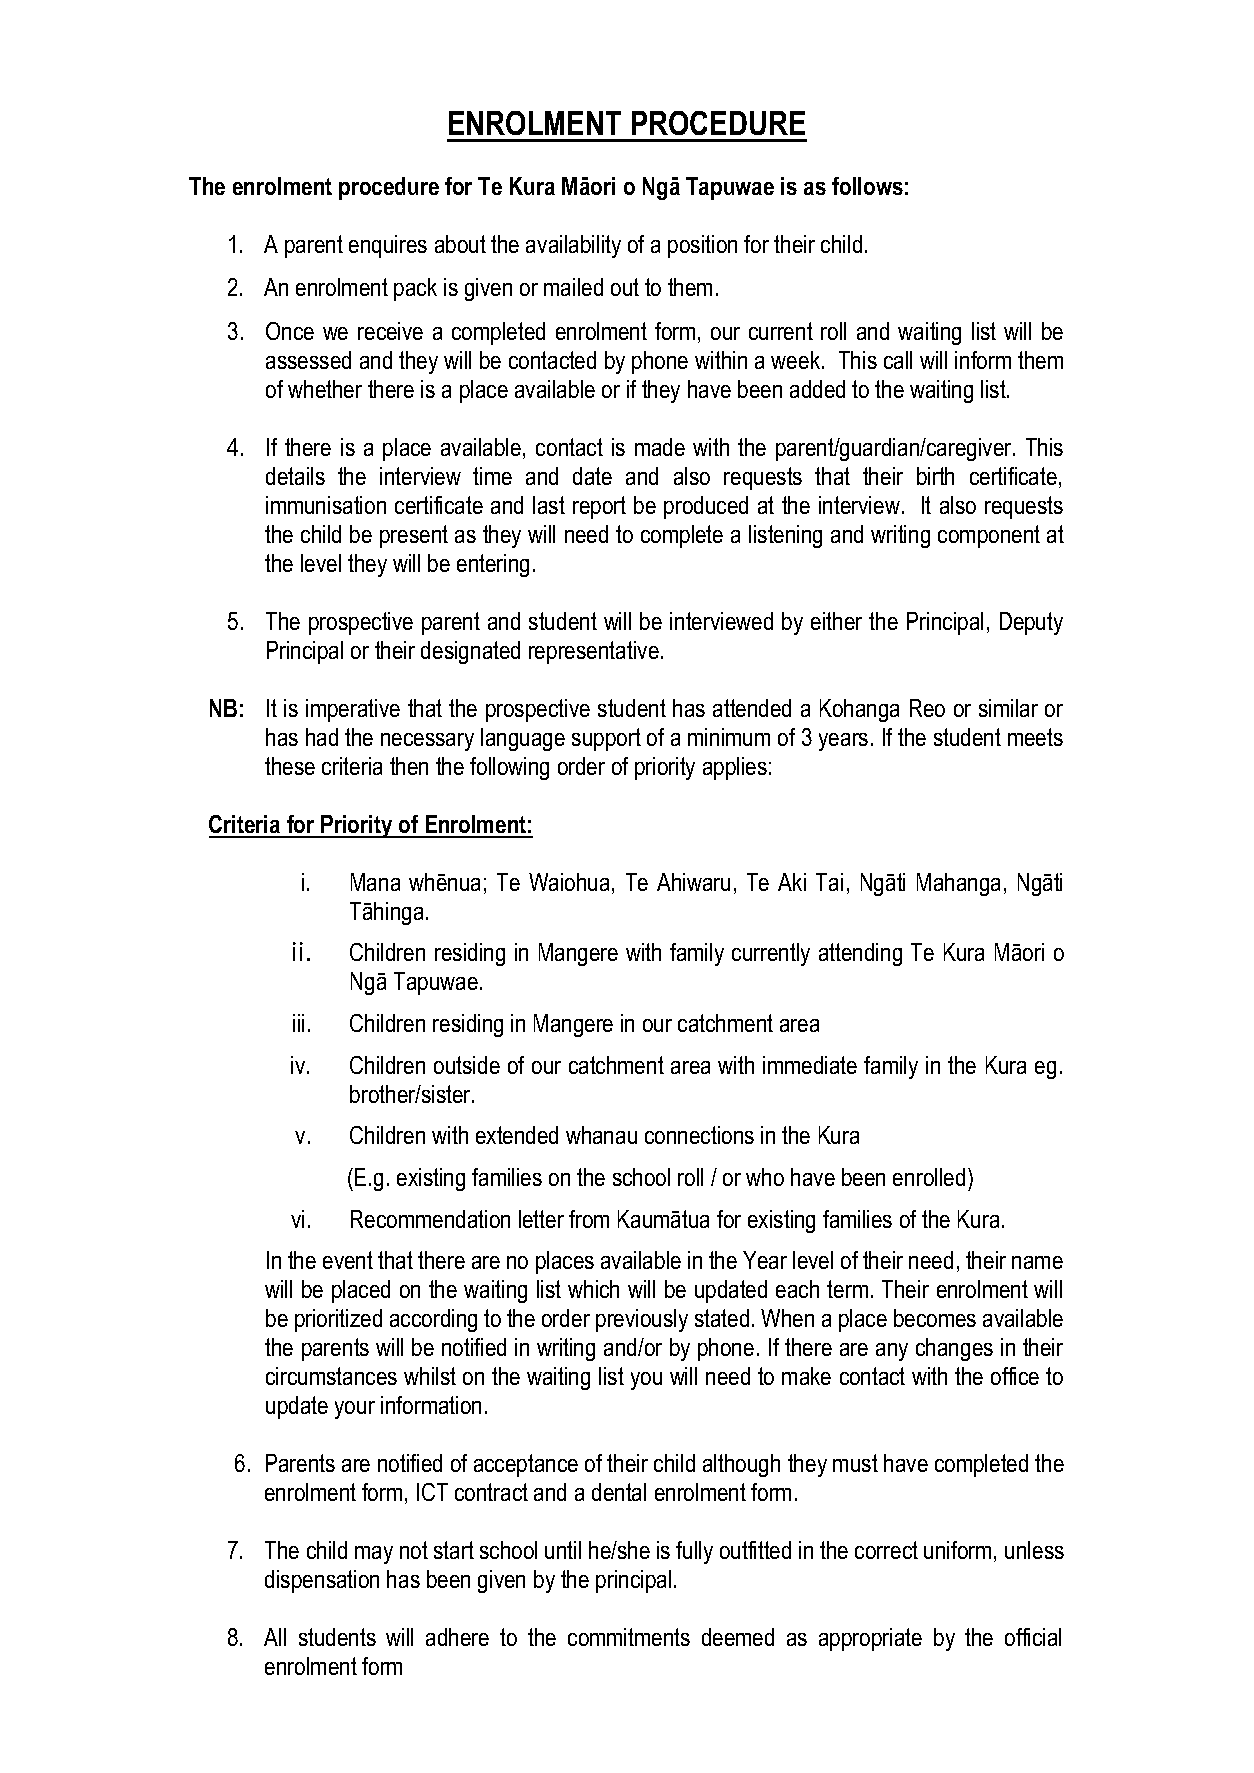  What do you see at coordinates (792, 882) in the document?
I see `Aki` at bounding box center [792, 882].
